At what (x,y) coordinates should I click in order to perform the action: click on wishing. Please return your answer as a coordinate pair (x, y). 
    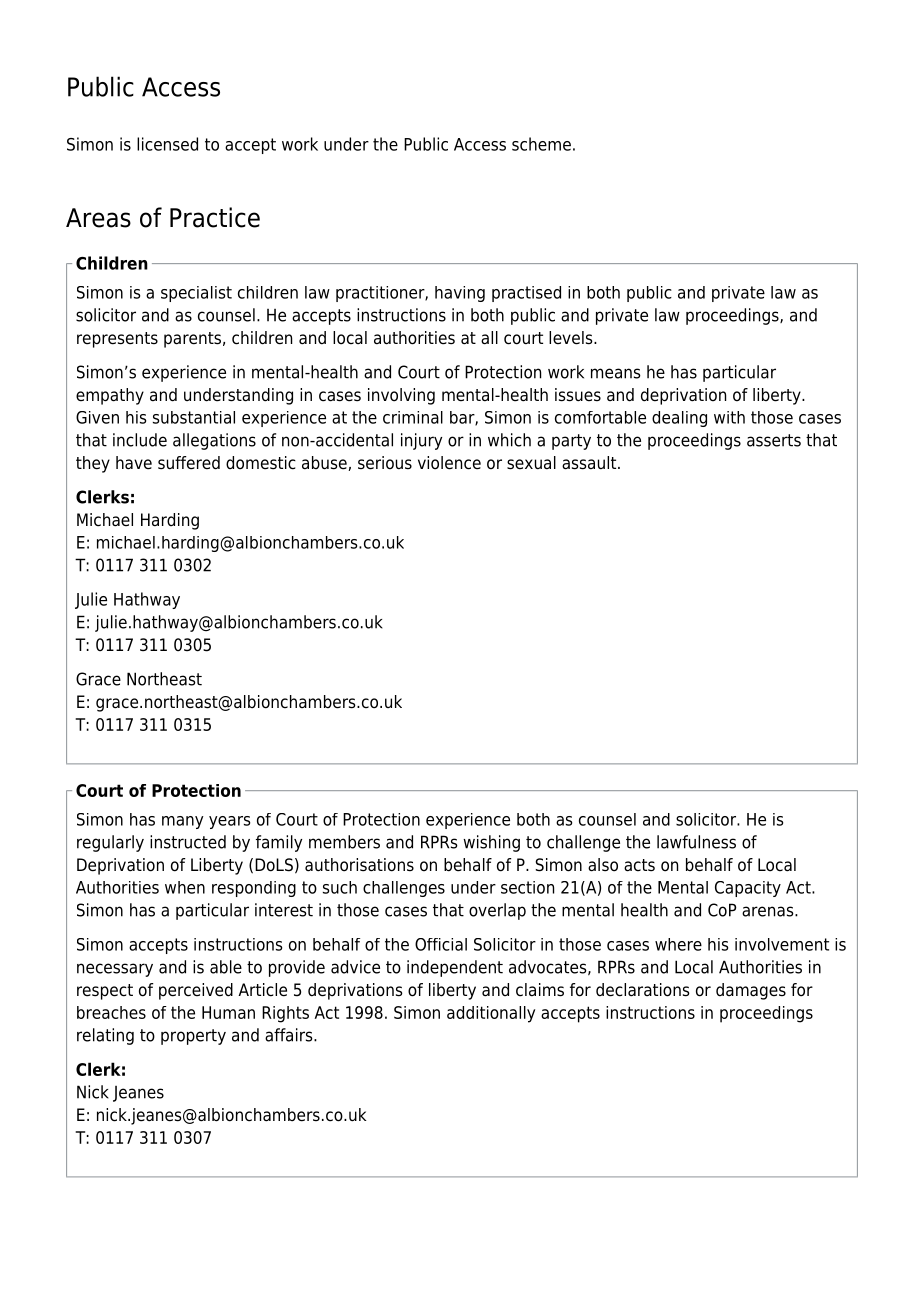
    Looking at the image, I should click on (491, 843).
